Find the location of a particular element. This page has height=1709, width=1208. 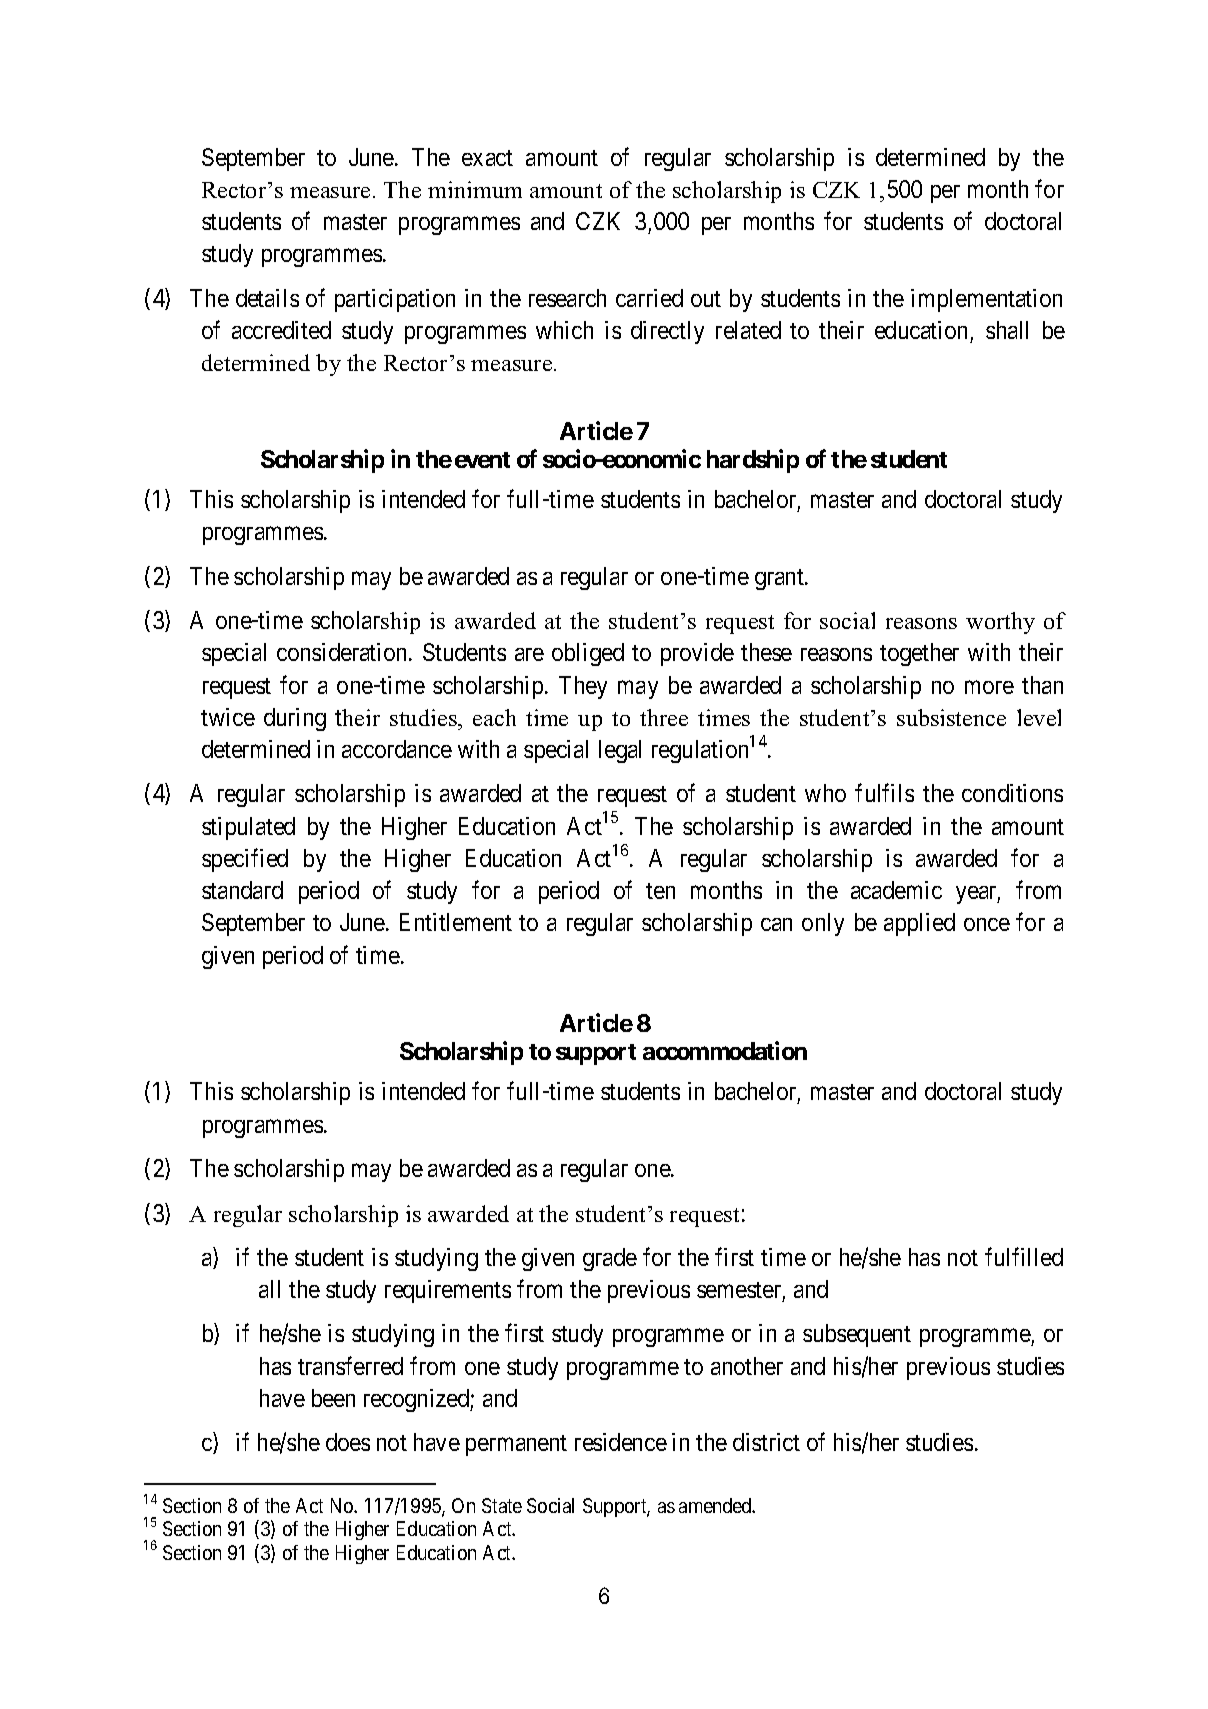

residence is located at coordinates (621, 1442).
